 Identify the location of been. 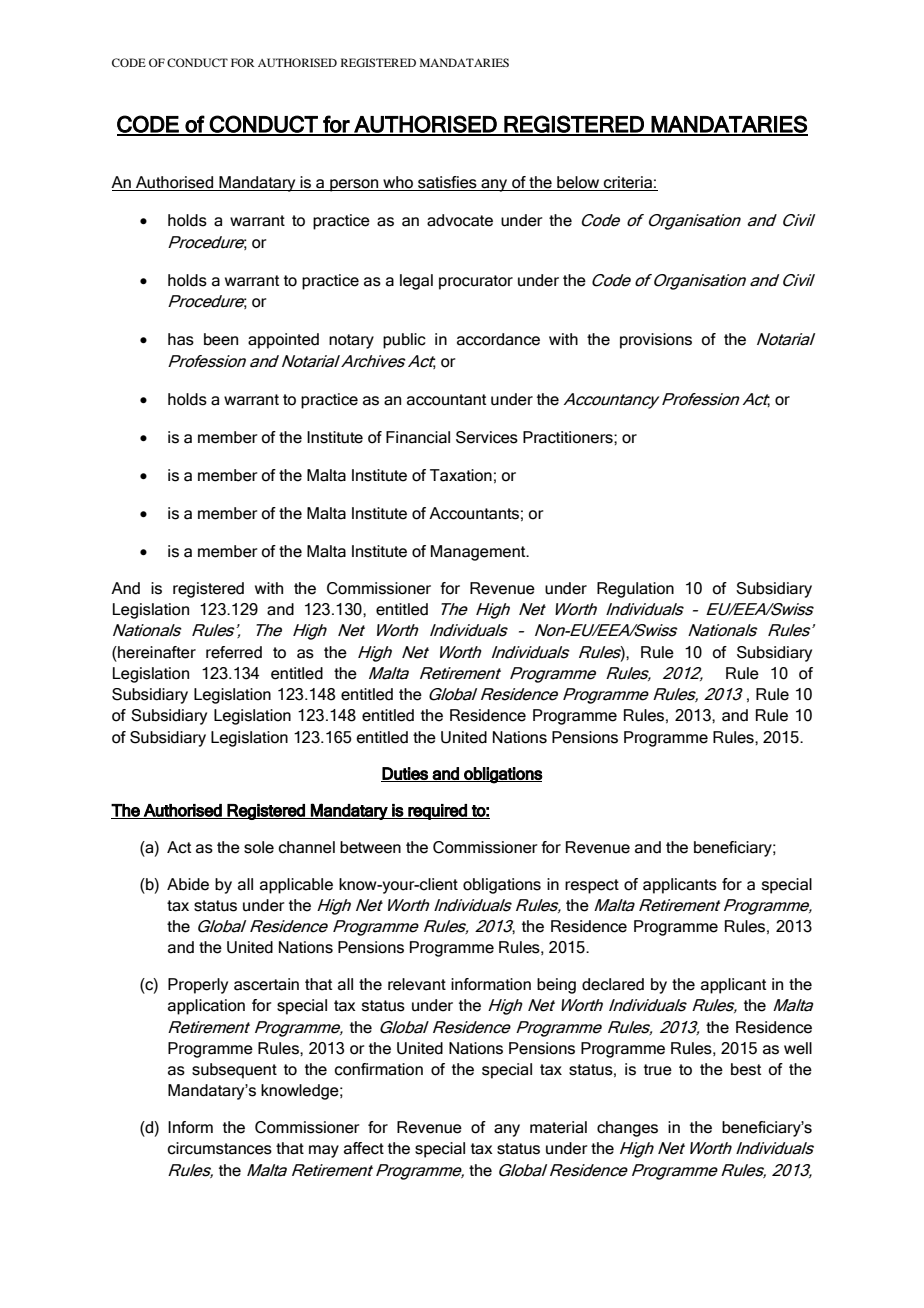
(221, 339).
